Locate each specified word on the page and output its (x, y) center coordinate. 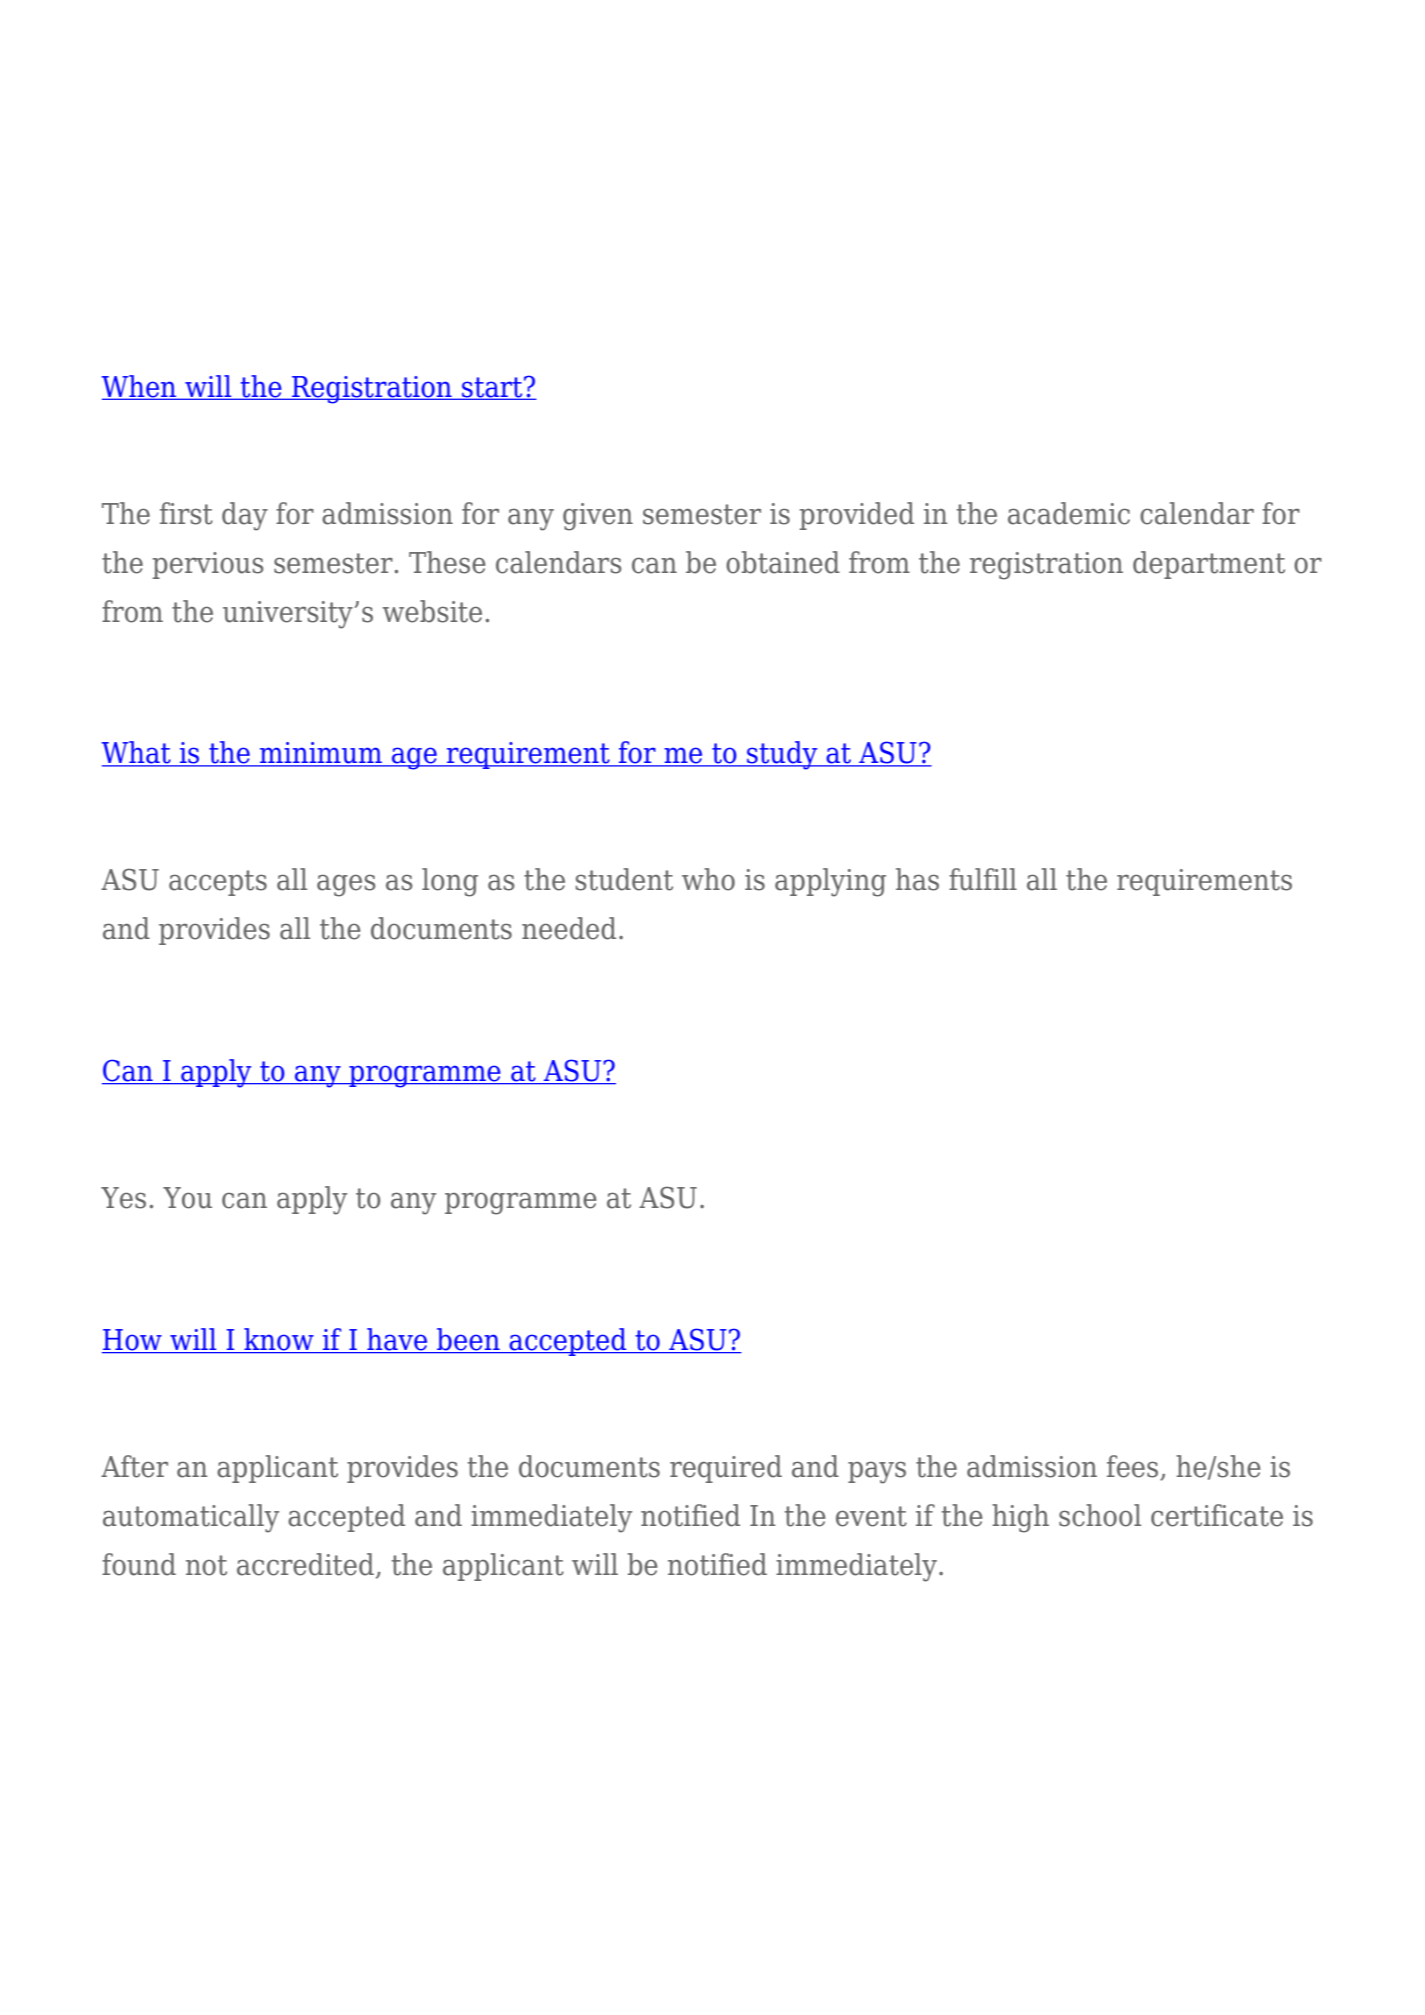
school (1100, 1515)
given (598, 517)
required (726, 1469)
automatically (191, 1518)
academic (1069, 513)
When (140, 387)
